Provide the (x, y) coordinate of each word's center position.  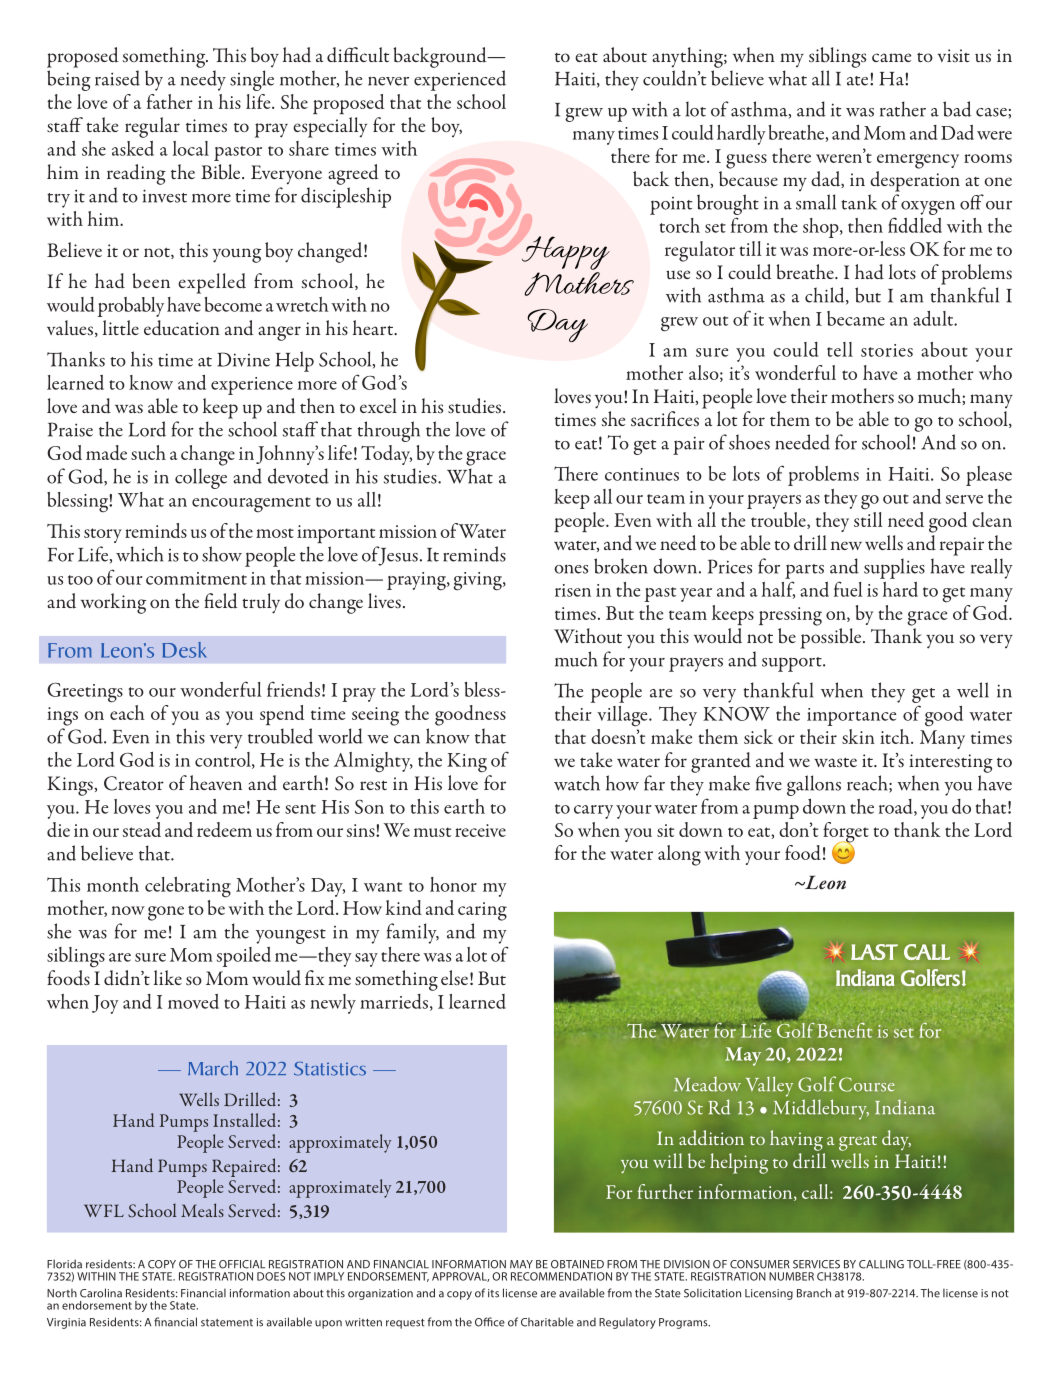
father (170, 101)
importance (851, 717)
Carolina (101, 1293)
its (493, 1293)
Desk (184, 650)
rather (903, 109)
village (623, 716)
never (388, 81)
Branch (814, 1293)
